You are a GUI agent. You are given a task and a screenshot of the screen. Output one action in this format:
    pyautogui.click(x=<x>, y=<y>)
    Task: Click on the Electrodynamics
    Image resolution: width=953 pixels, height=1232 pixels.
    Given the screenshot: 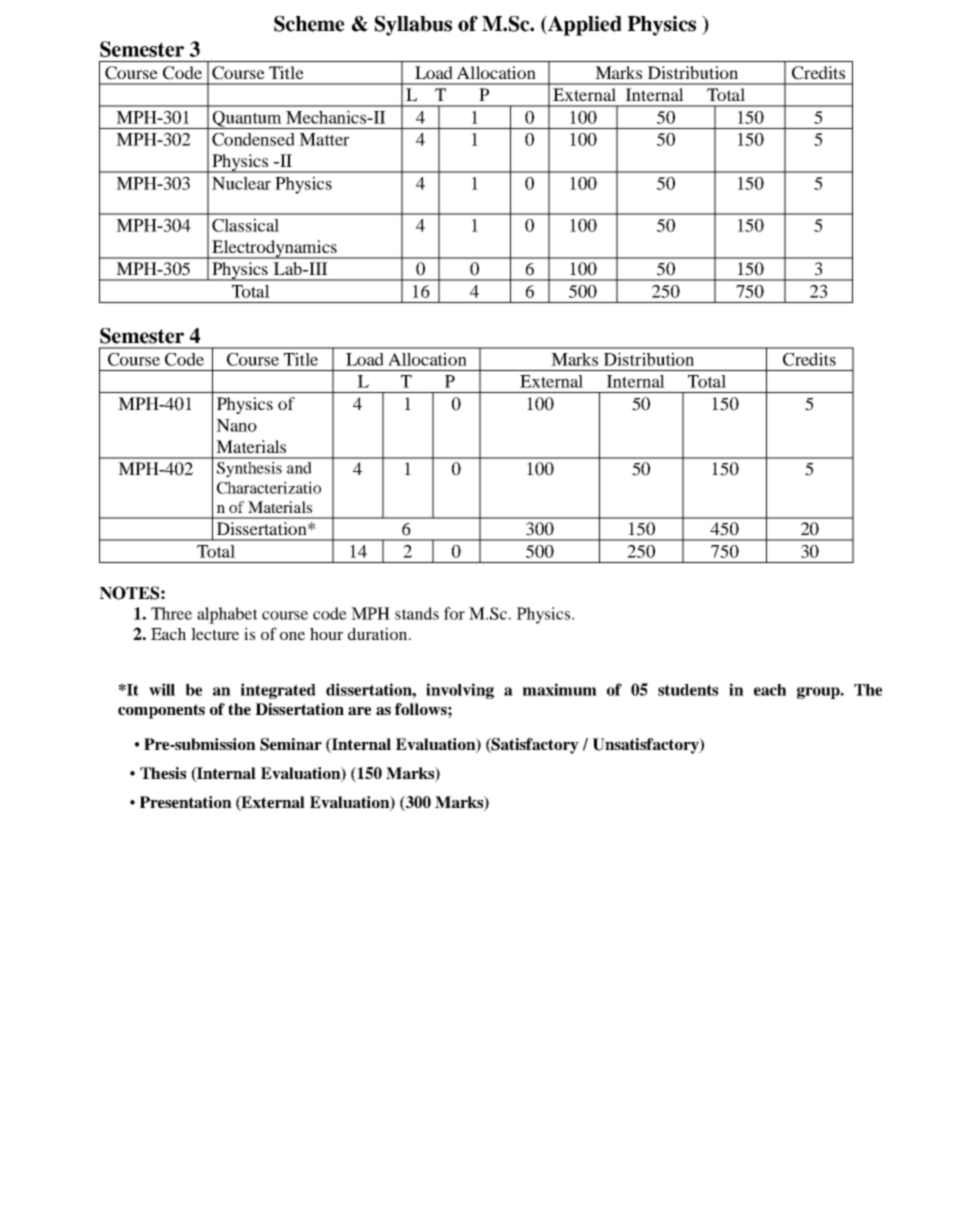 What is the action you would take?
    pyautogui.click(x=274, y=249)
